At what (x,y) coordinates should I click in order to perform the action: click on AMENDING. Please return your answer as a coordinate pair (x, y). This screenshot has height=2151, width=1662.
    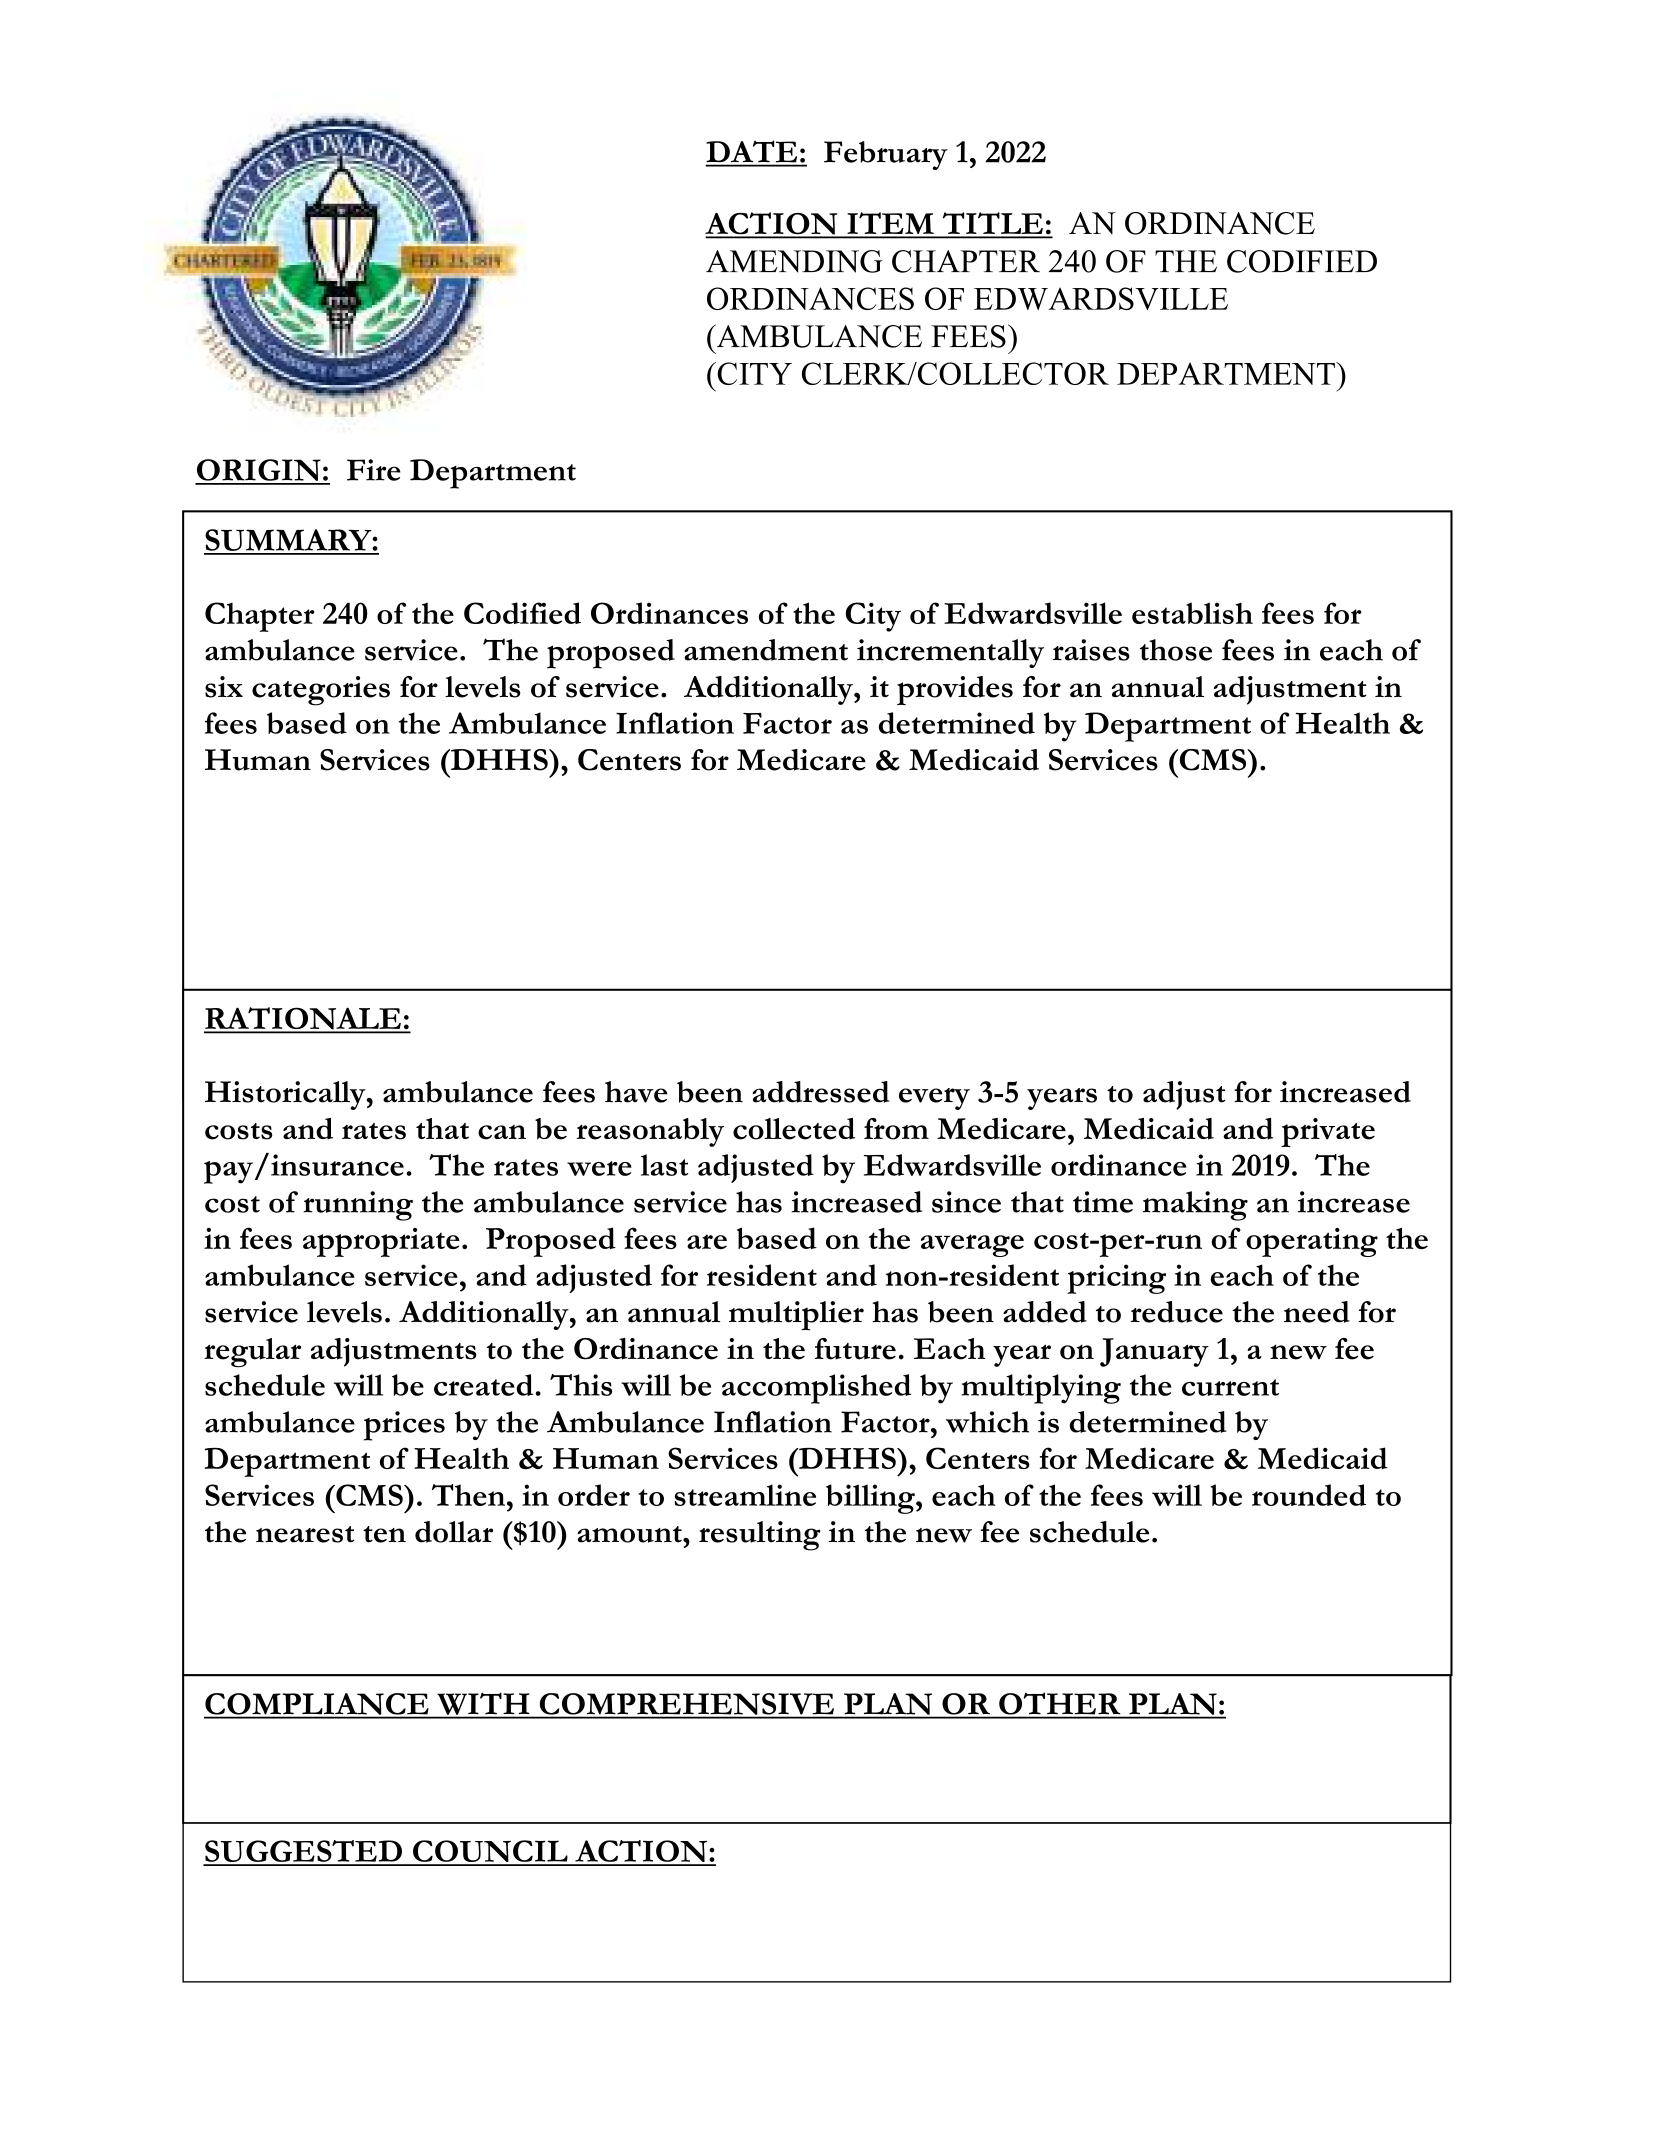
    Looking at the image, I should click on (794, 261).
